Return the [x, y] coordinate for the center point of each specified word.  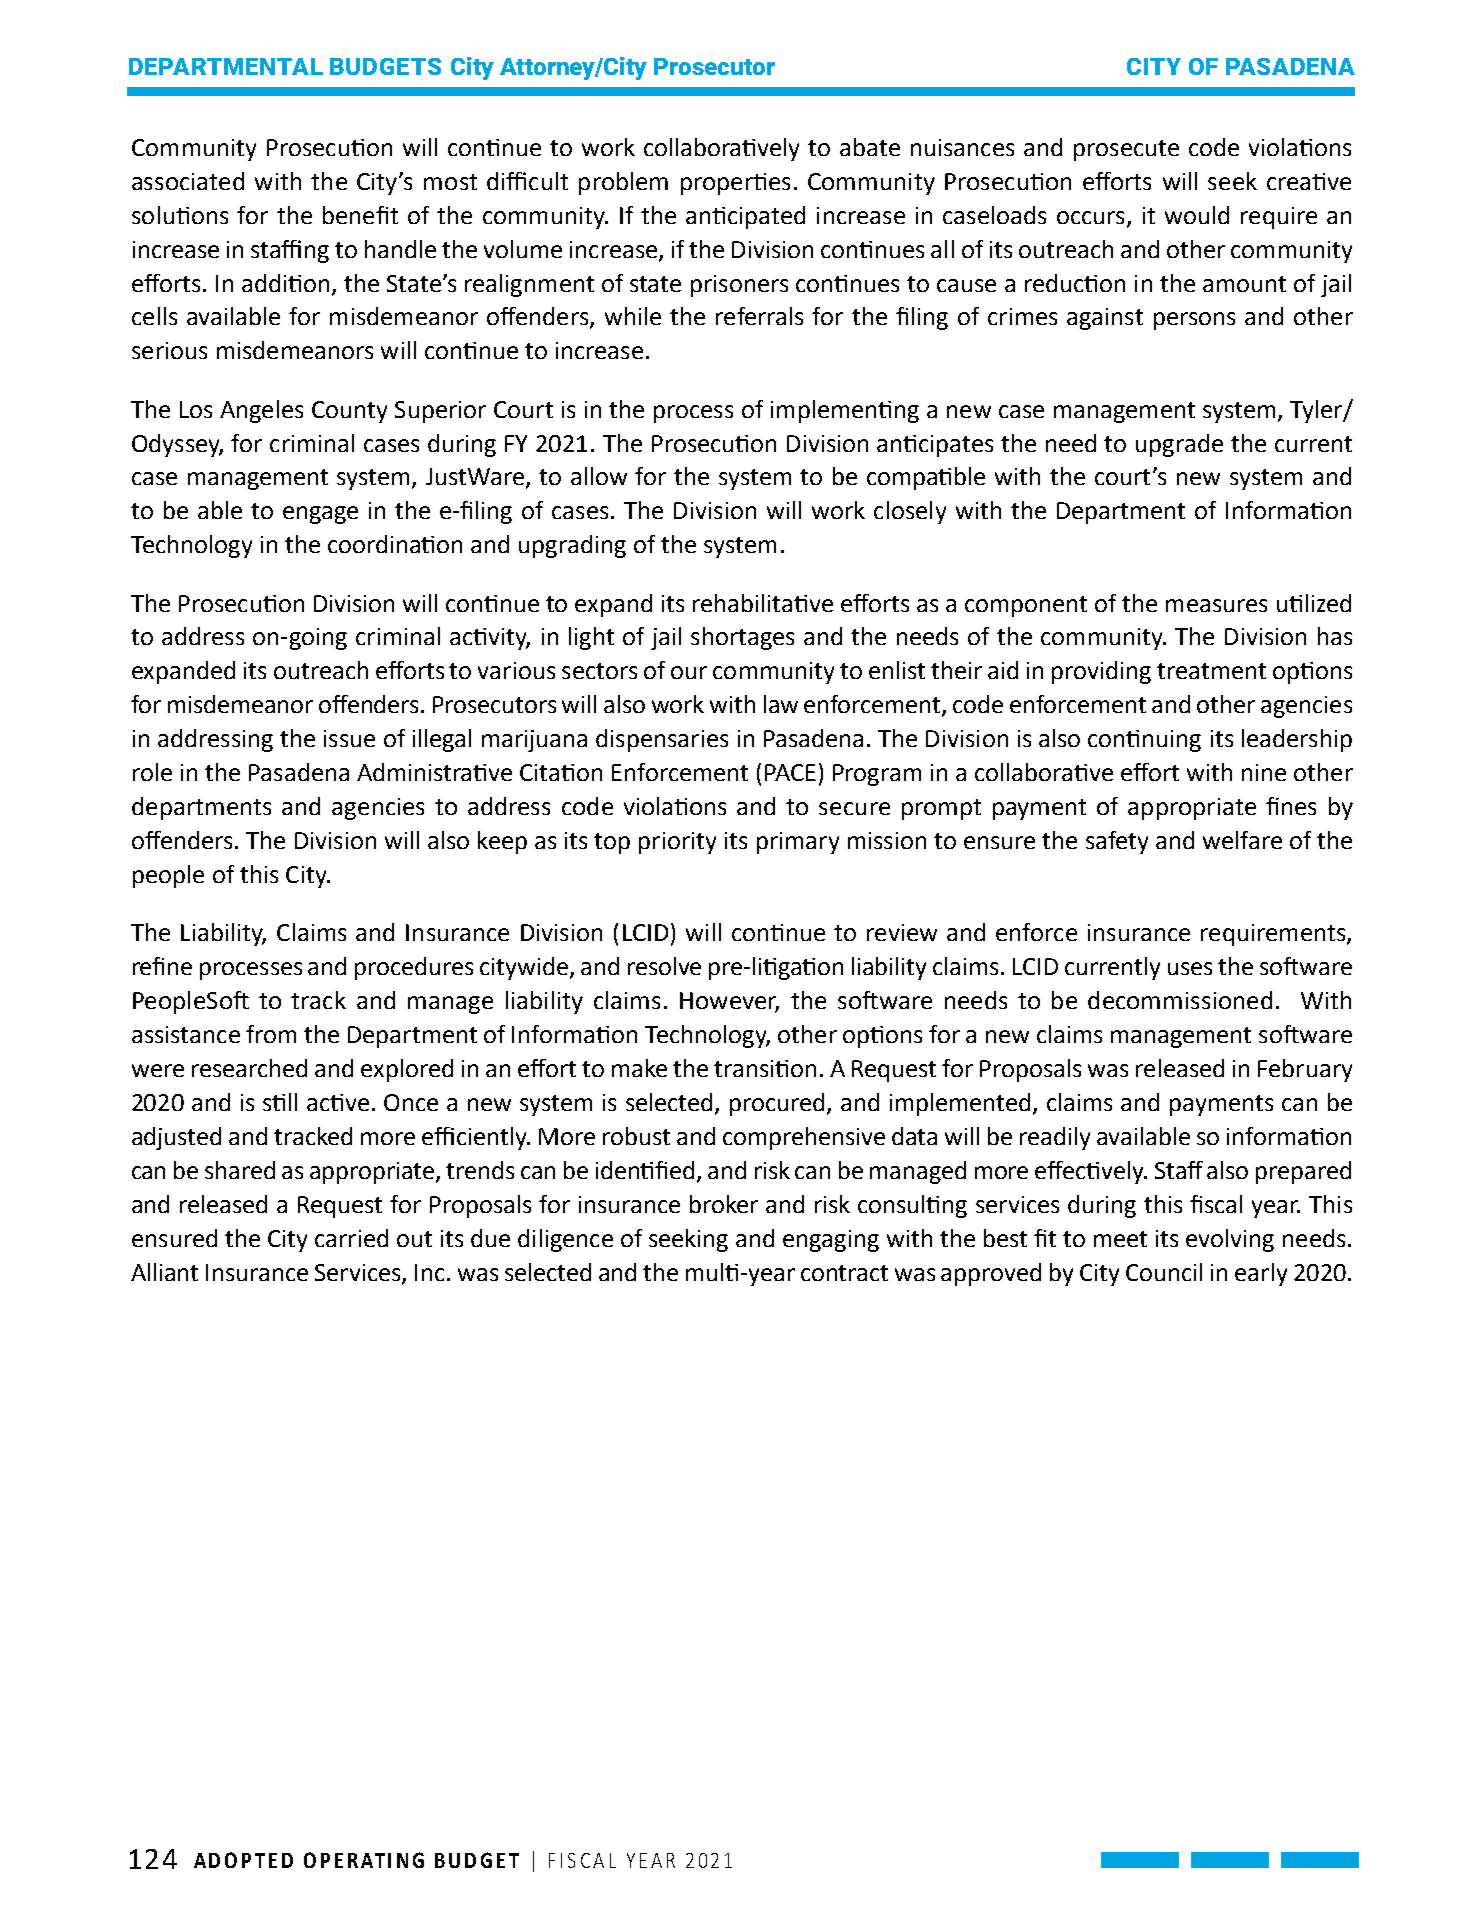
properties [735, 184]
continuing [1144, 741]
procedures [414, 968]
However [729, 1002]
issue [349, 738]
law [781, 704]
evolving [1230, 1240]
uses [1190, 968]
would [1197, 215]
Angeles [261, 411]
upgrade [1179, 445]
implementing [845, 411]
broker [724, 1204]
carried [351, 1238]
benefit [360, 215]
